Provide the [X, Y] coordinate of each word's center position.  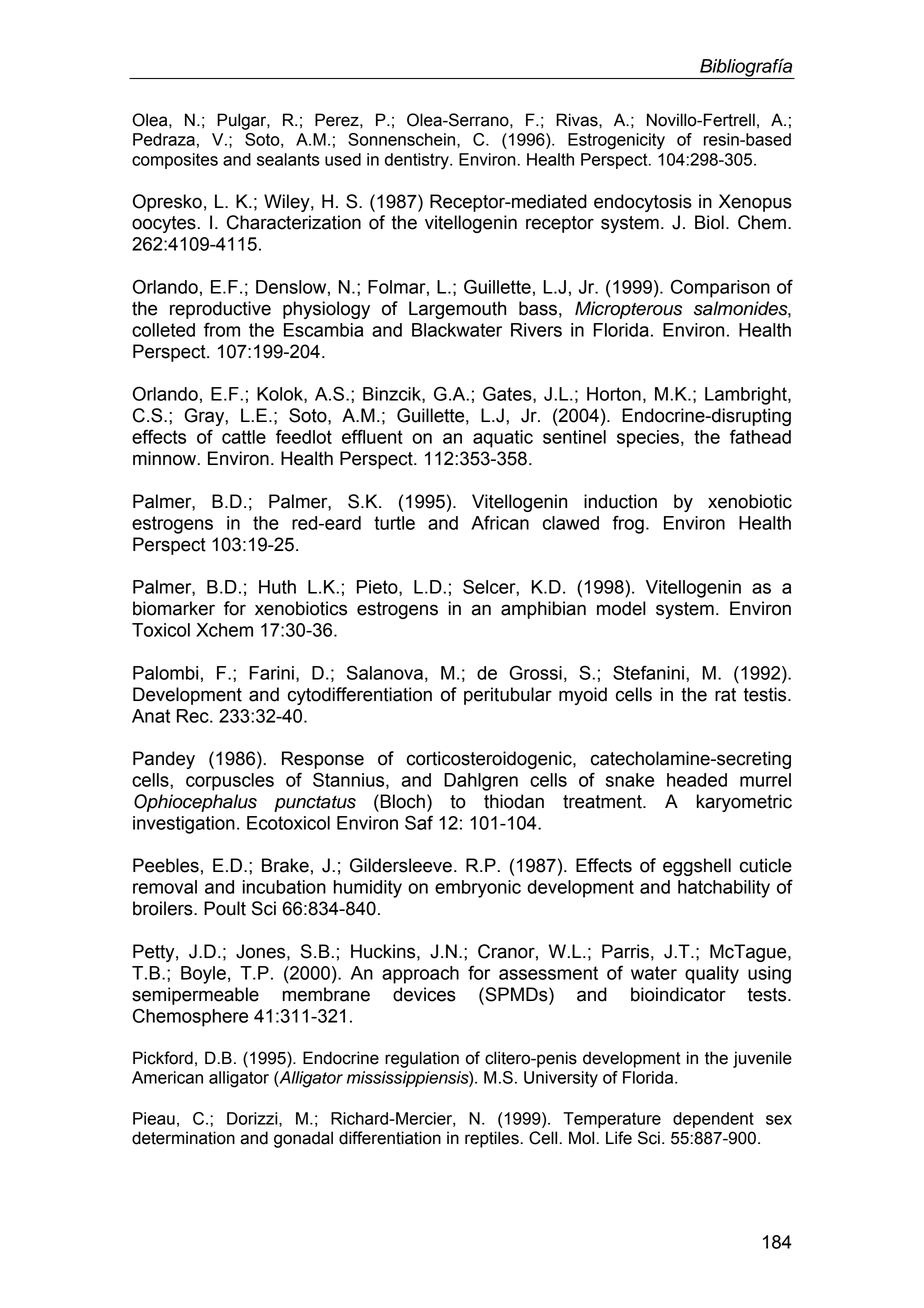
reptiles [492, 1139]
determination [183, 1138]
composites [175, 161]
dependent [713, 1120]
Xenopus [755, 203]
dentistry [418, 161]
